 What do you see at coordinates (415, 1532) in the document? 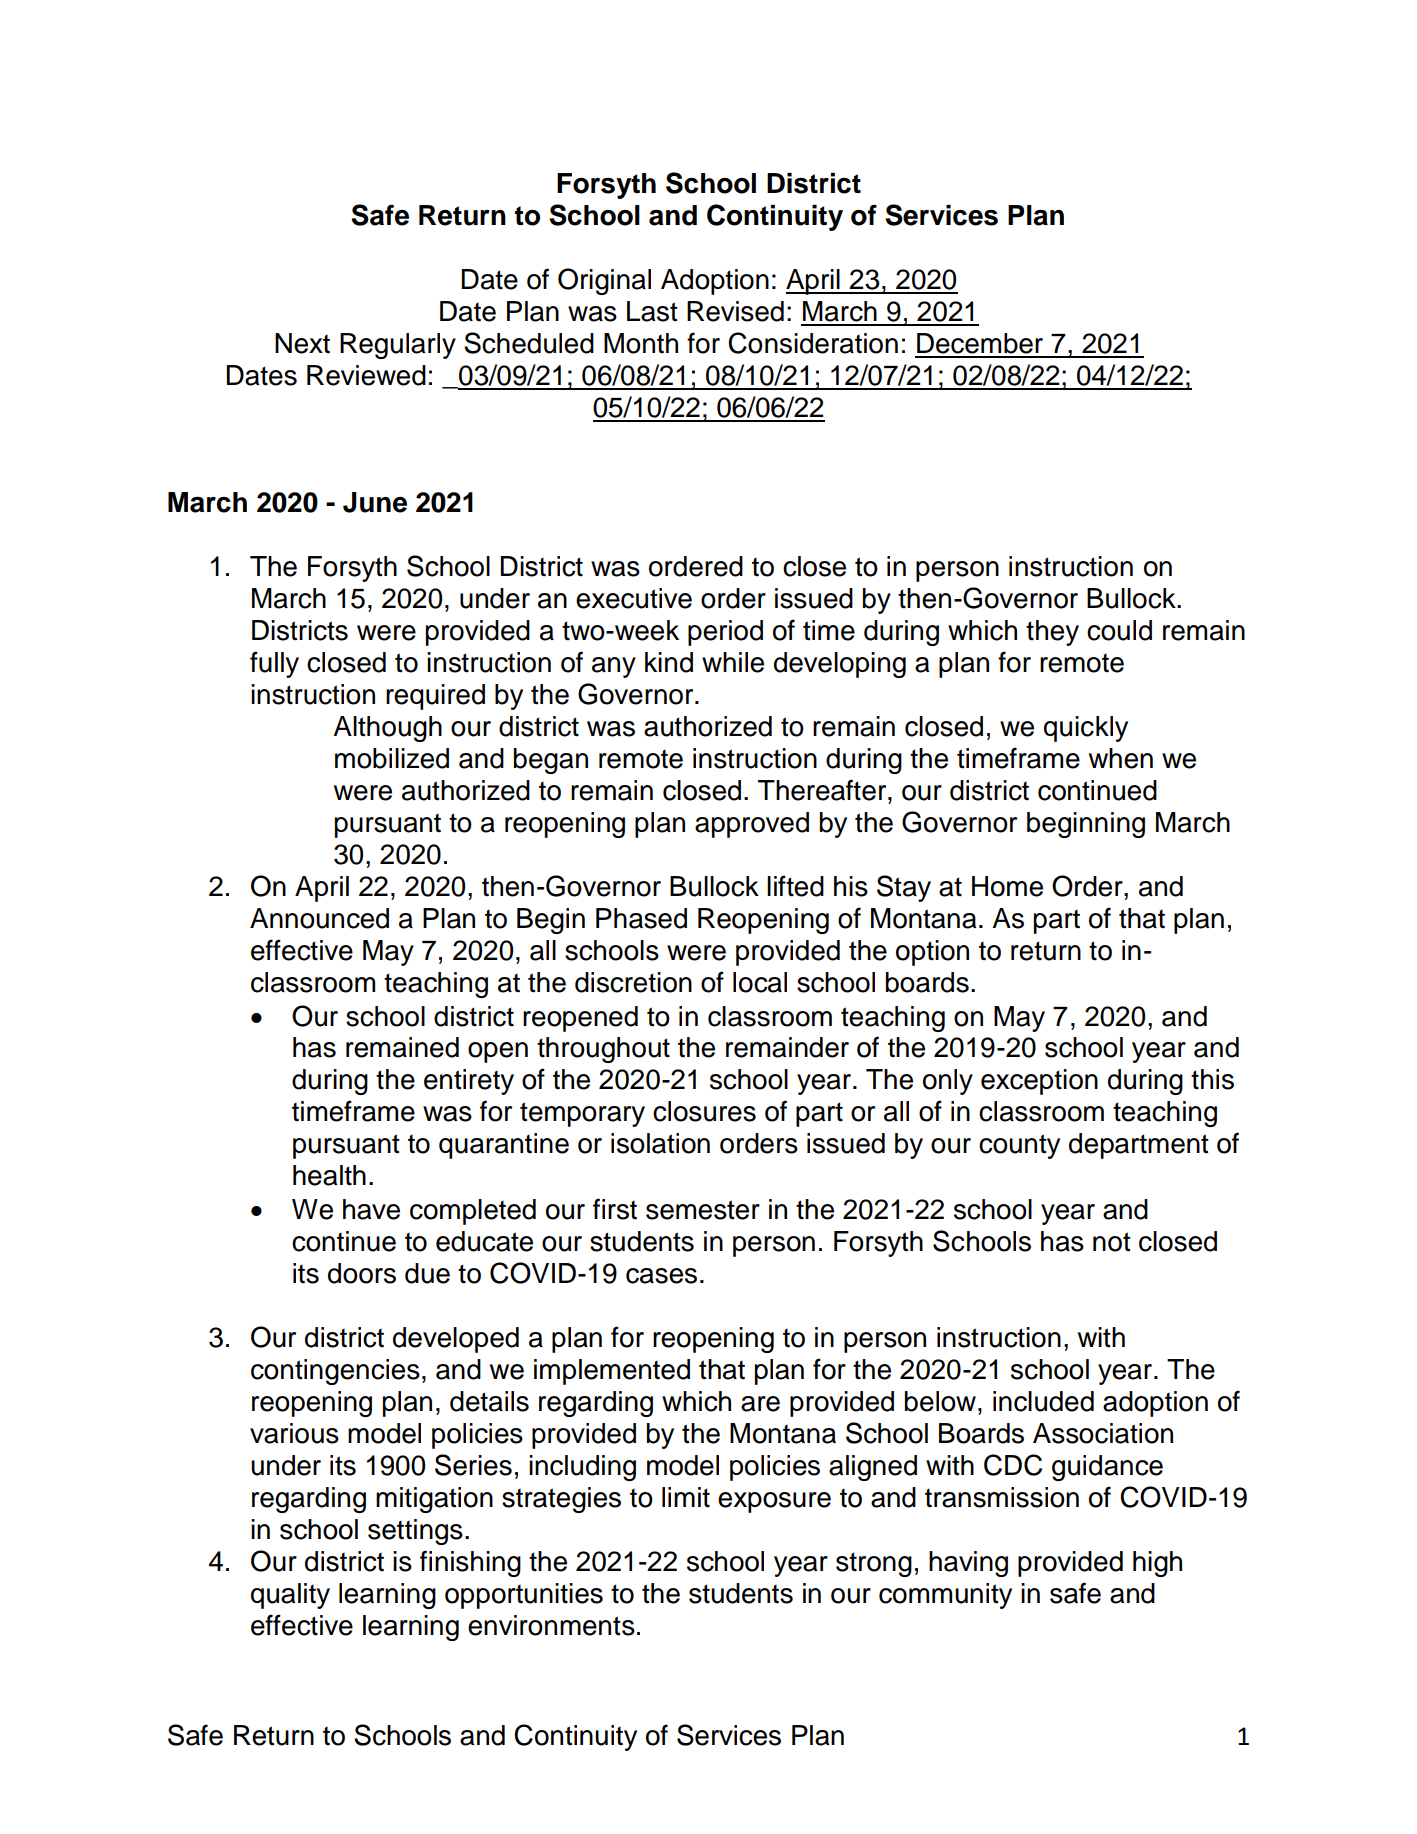
I see `settings` at bounding box center [415, 1532].
